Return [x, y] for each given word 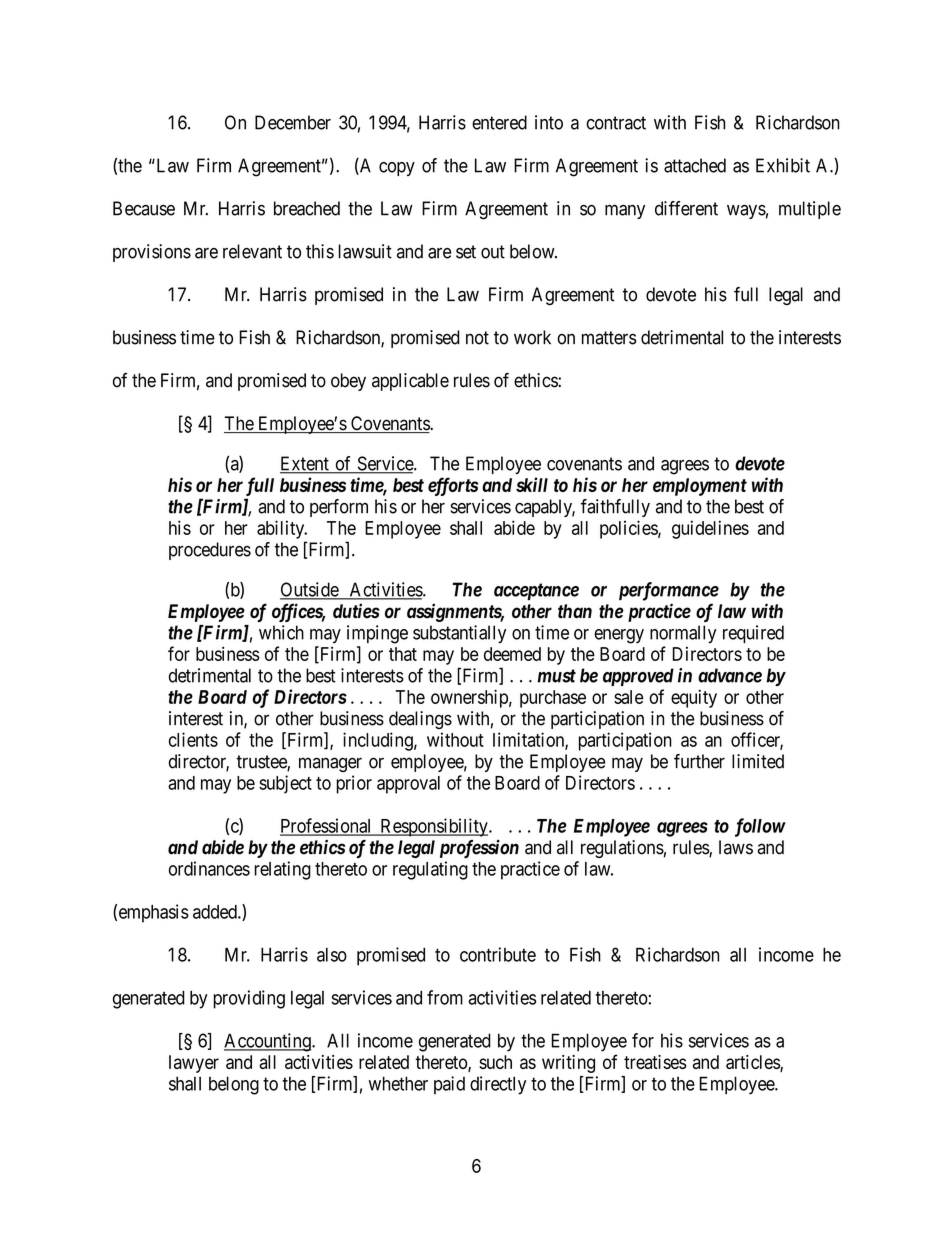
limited [758, 761]
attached [695, 165]
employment [700, 487]
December [293, 122]
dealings [420, 720]
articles [753, 1063]
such [495, 1062]
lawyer [194, 1064]
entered [499, 122]
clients [193, 739]
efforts [453, 486]
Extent [305, 464]
